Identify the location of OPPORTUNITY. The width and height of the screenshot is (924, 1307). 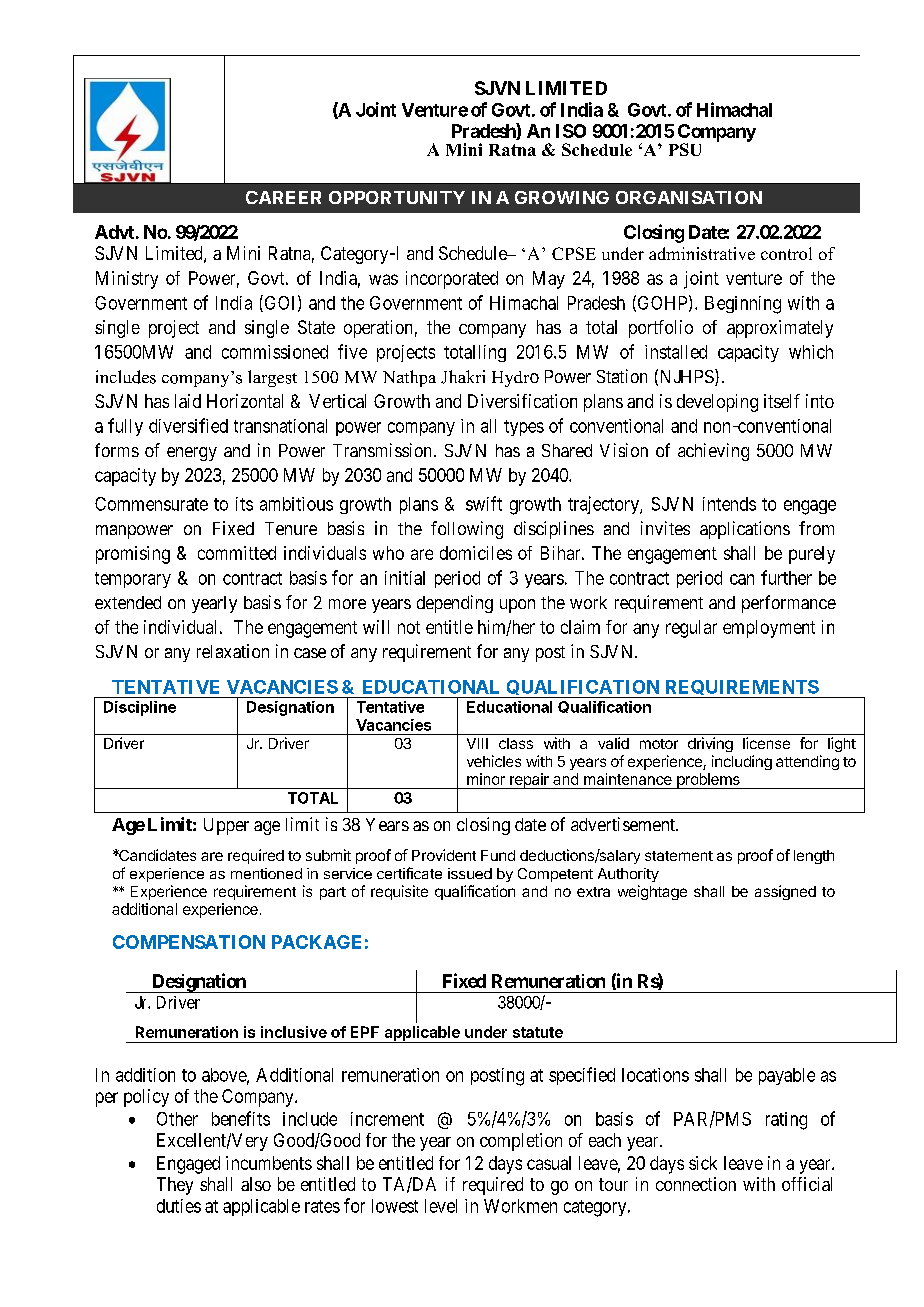
(397, 197).
